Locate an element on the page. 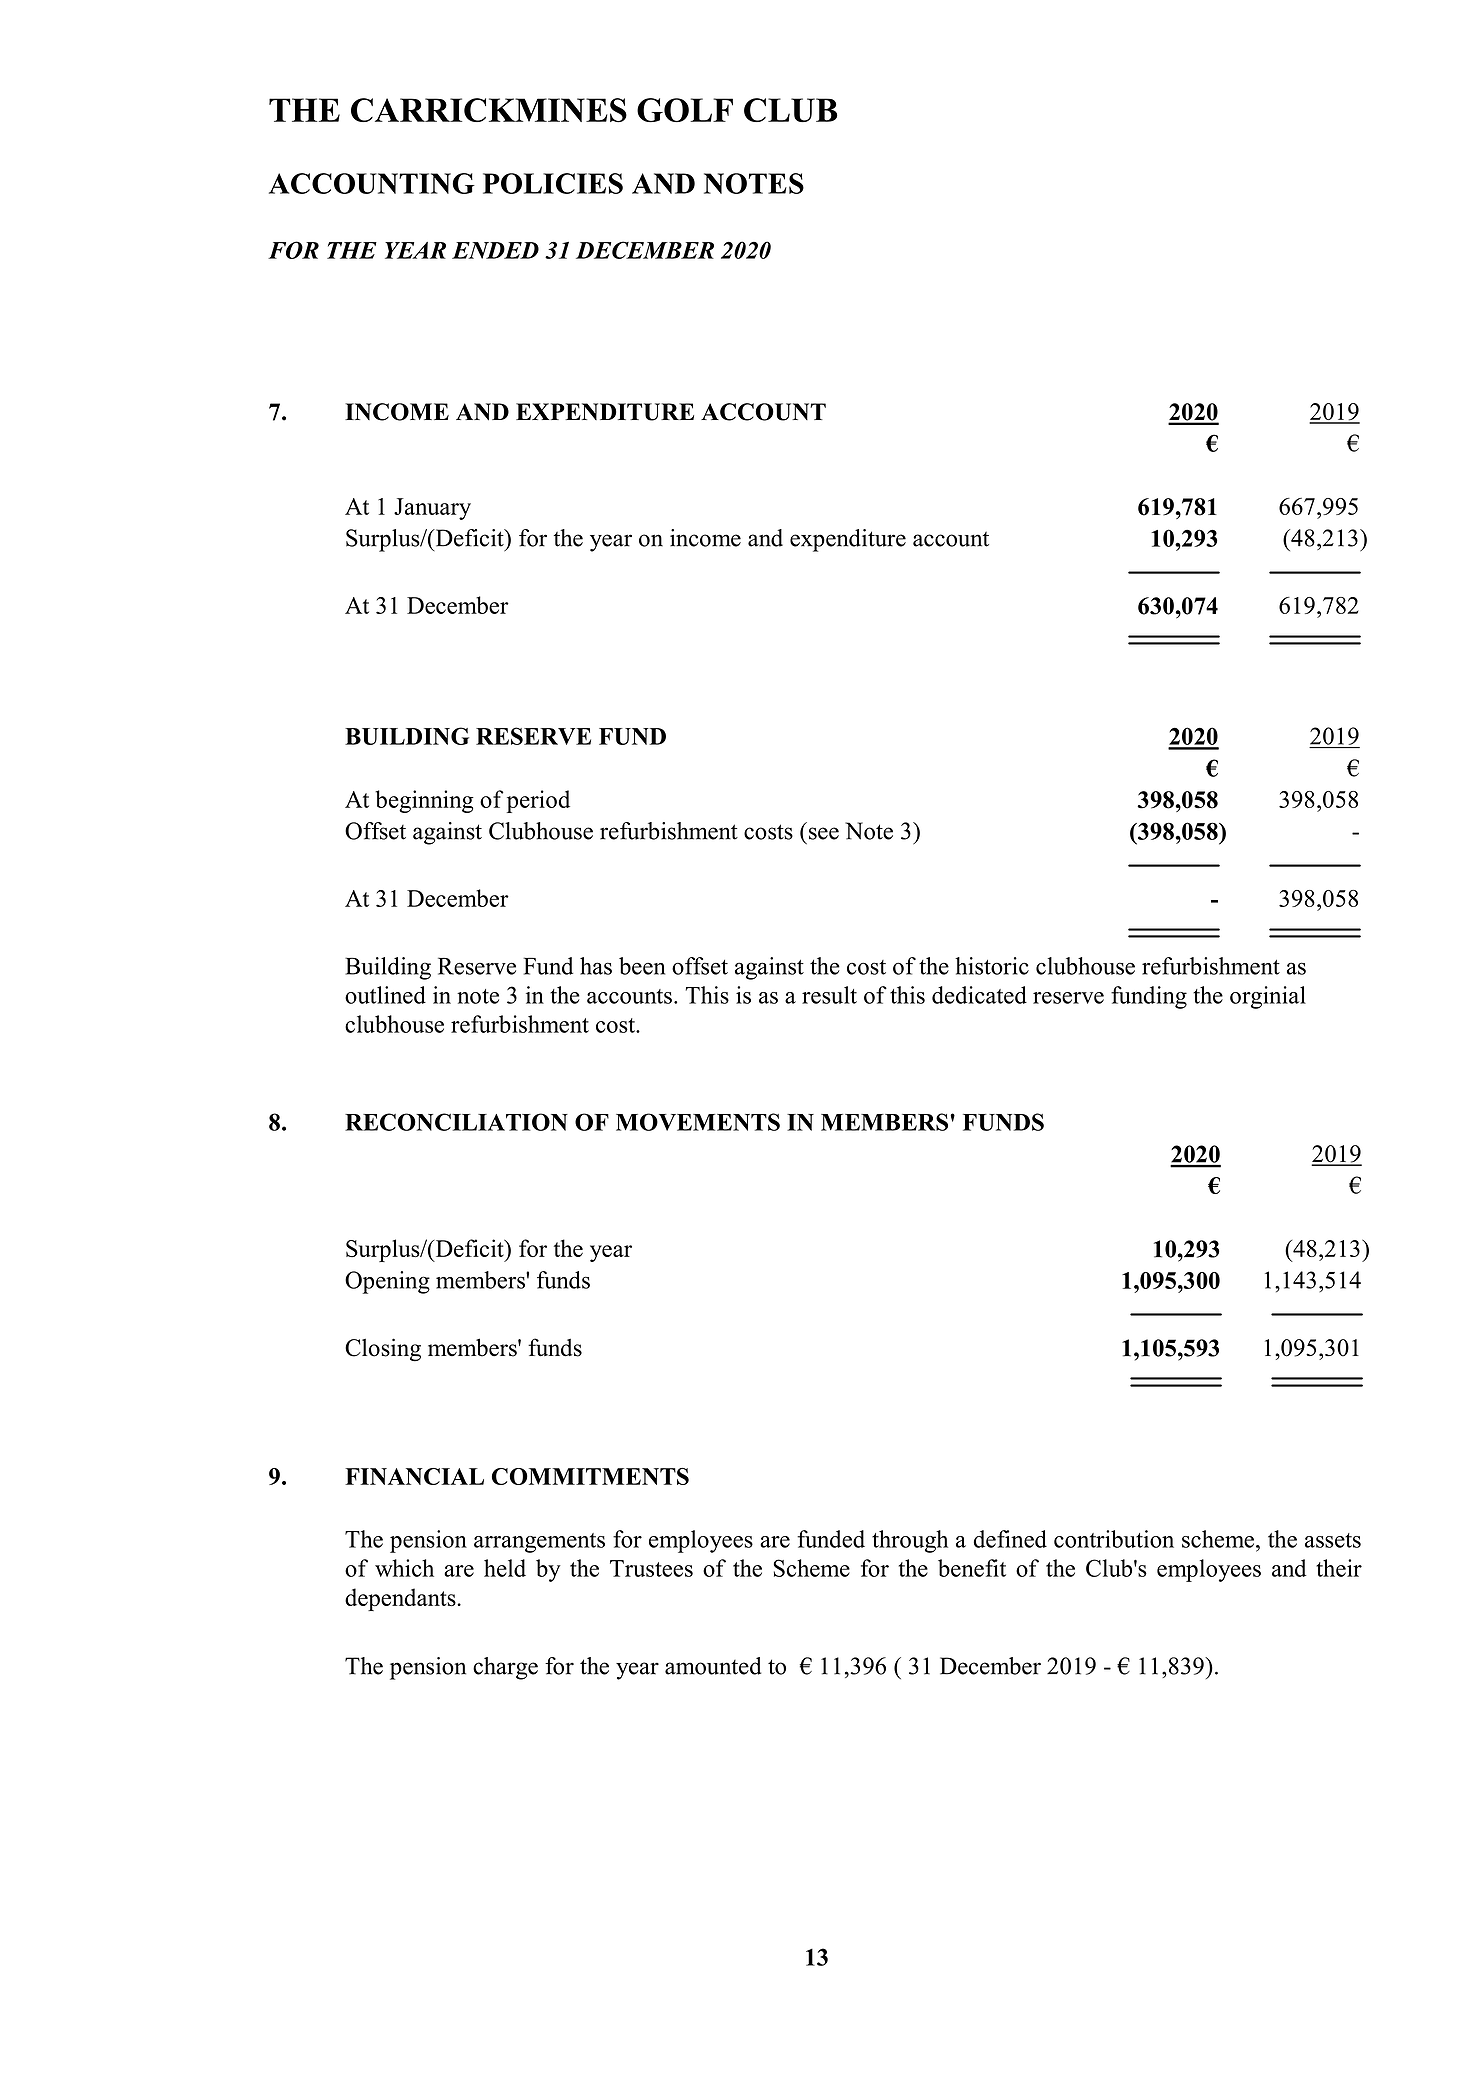 Image resolution: width=1476 pixels, height=2087 pixels. GOLF is located at coordinates (685, 110).
